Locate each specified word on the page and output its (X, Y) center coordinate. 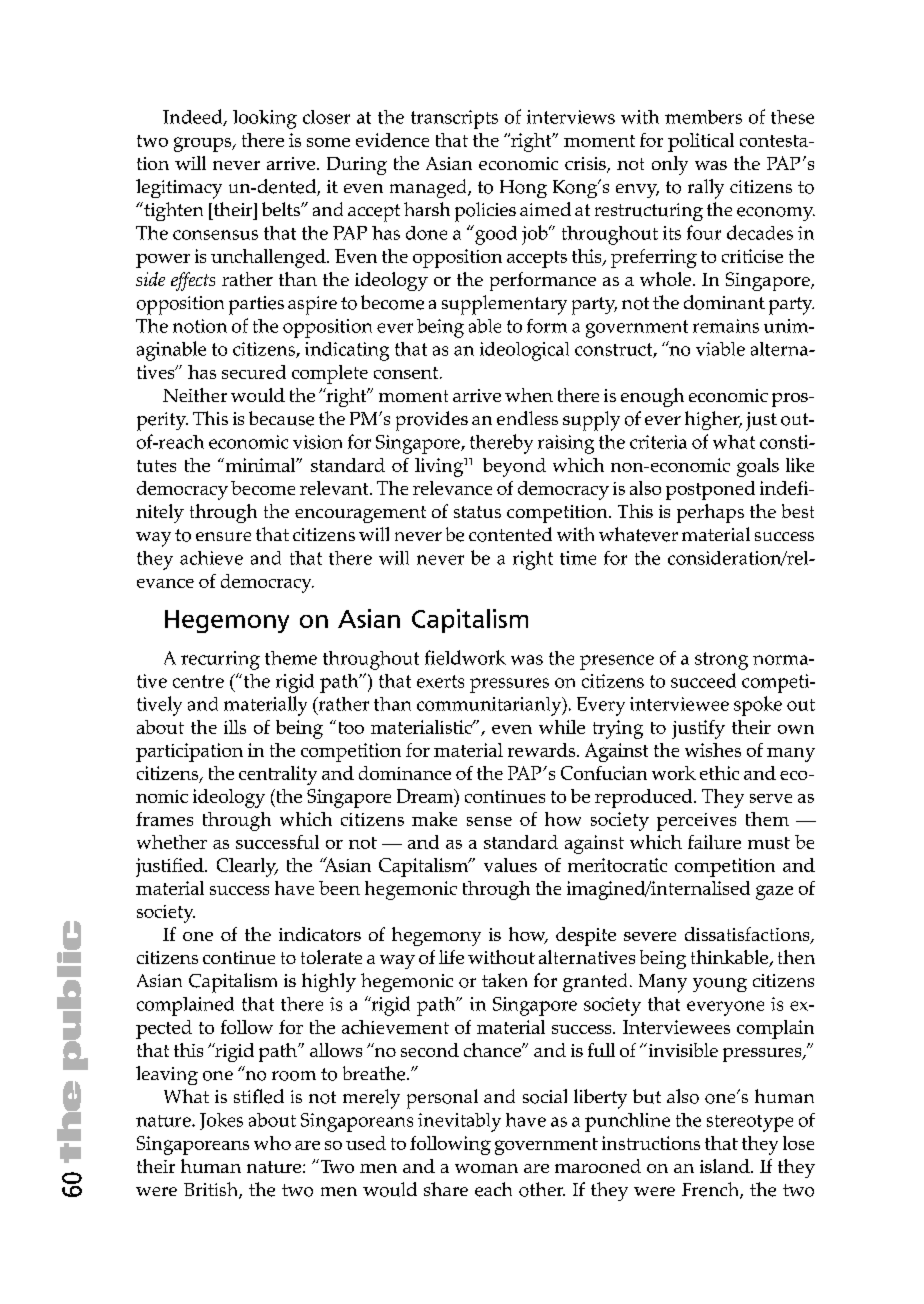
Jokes (221, 1121)
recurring (220, 660)
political (701, 142)
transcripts (454, 119)
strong (721, 661)
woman (486, 1168)
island (726, 1166)
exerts (440, 681)
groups (204, 144)
